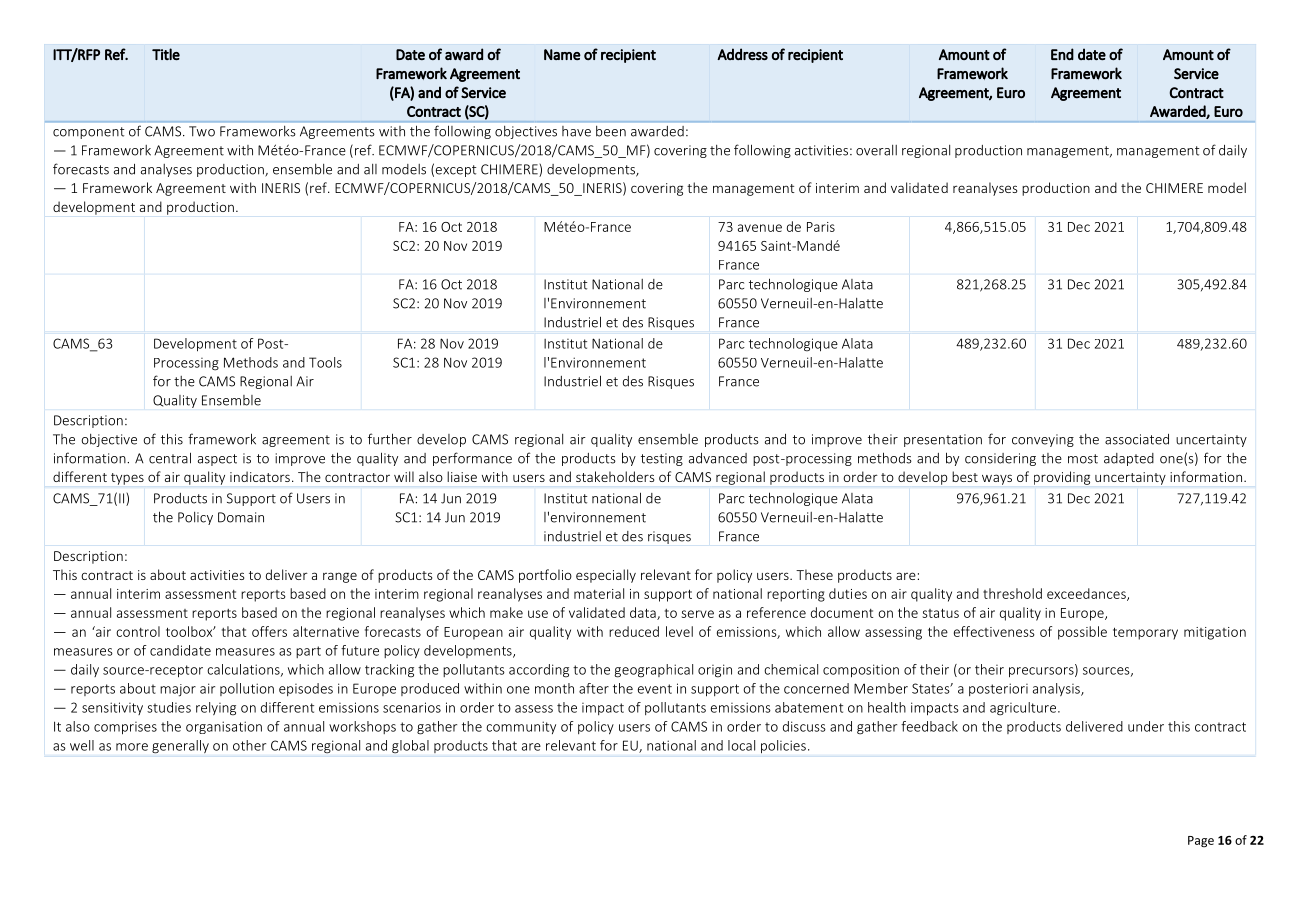  What do you see at coordinates (180, 747) in the document?
I see `generally` at bounding box center [180, 747].
